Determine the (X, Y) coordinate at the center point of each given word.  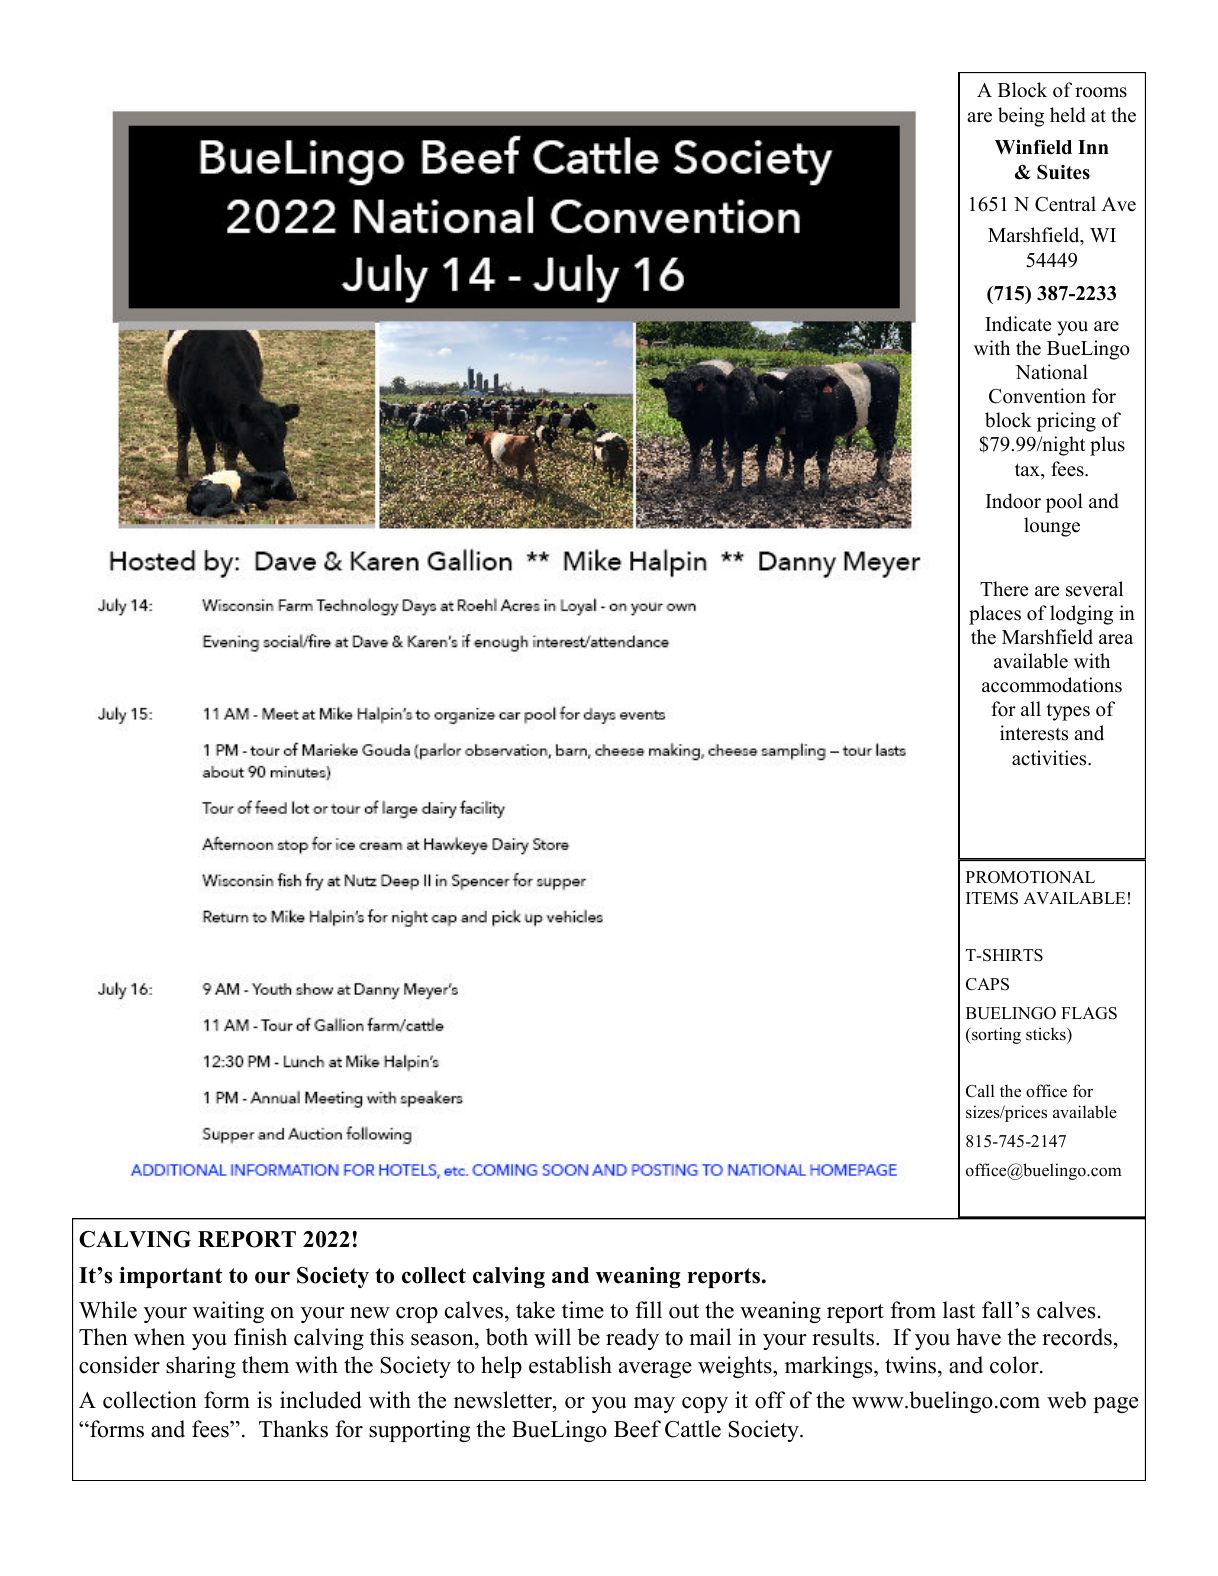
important (171, 1277)
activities (1050, 758)
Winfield (1033, 147)
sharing (201, 1367)
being (1021, 117)
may (654, 1405)
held (1068, 115)
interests (1034, 733)
